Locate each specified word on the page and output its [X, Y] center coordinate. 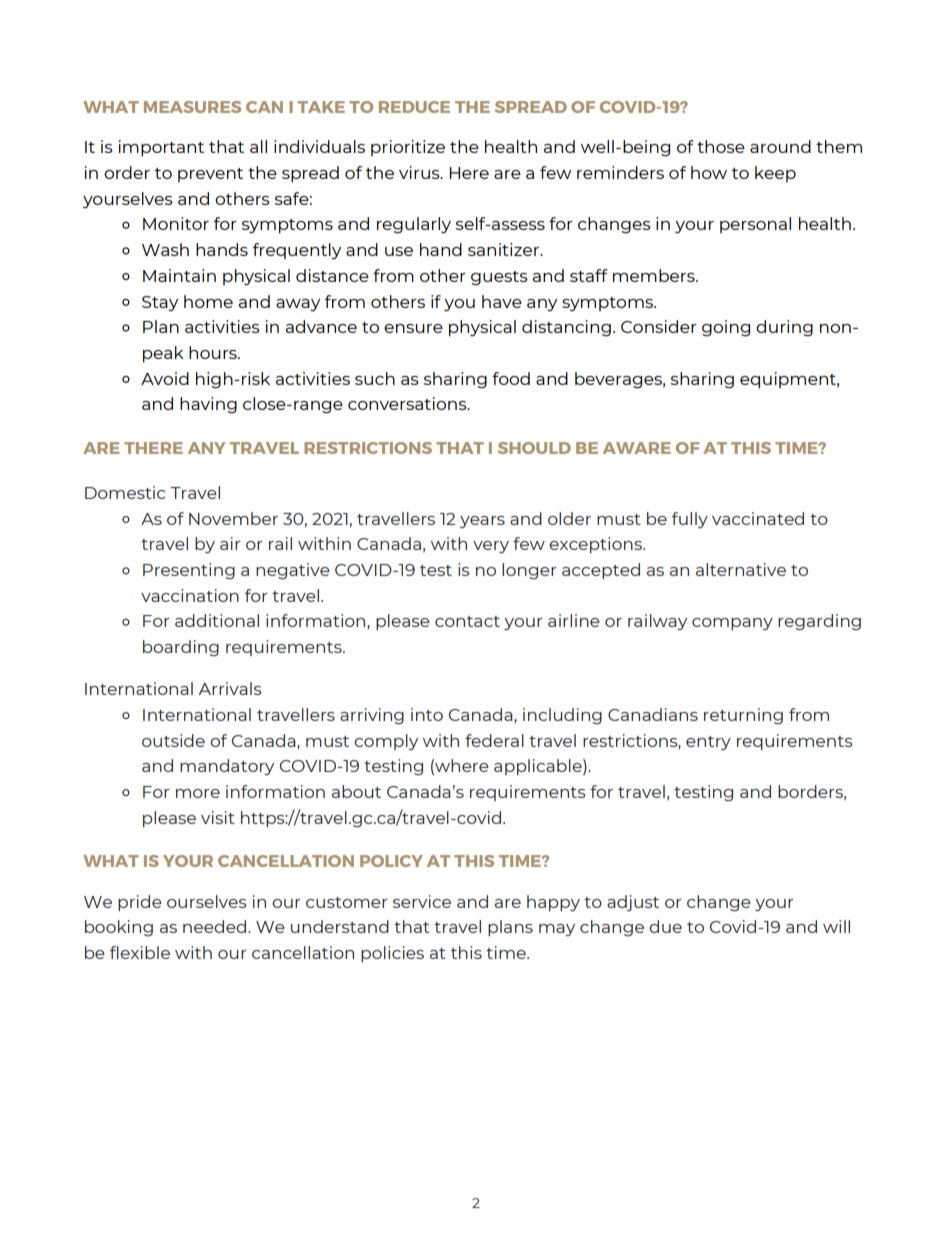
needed [216, 926]
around [780, 146]
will [836, 926]
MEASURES [192, 107]
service [422, 901]
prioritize [408, 148]
